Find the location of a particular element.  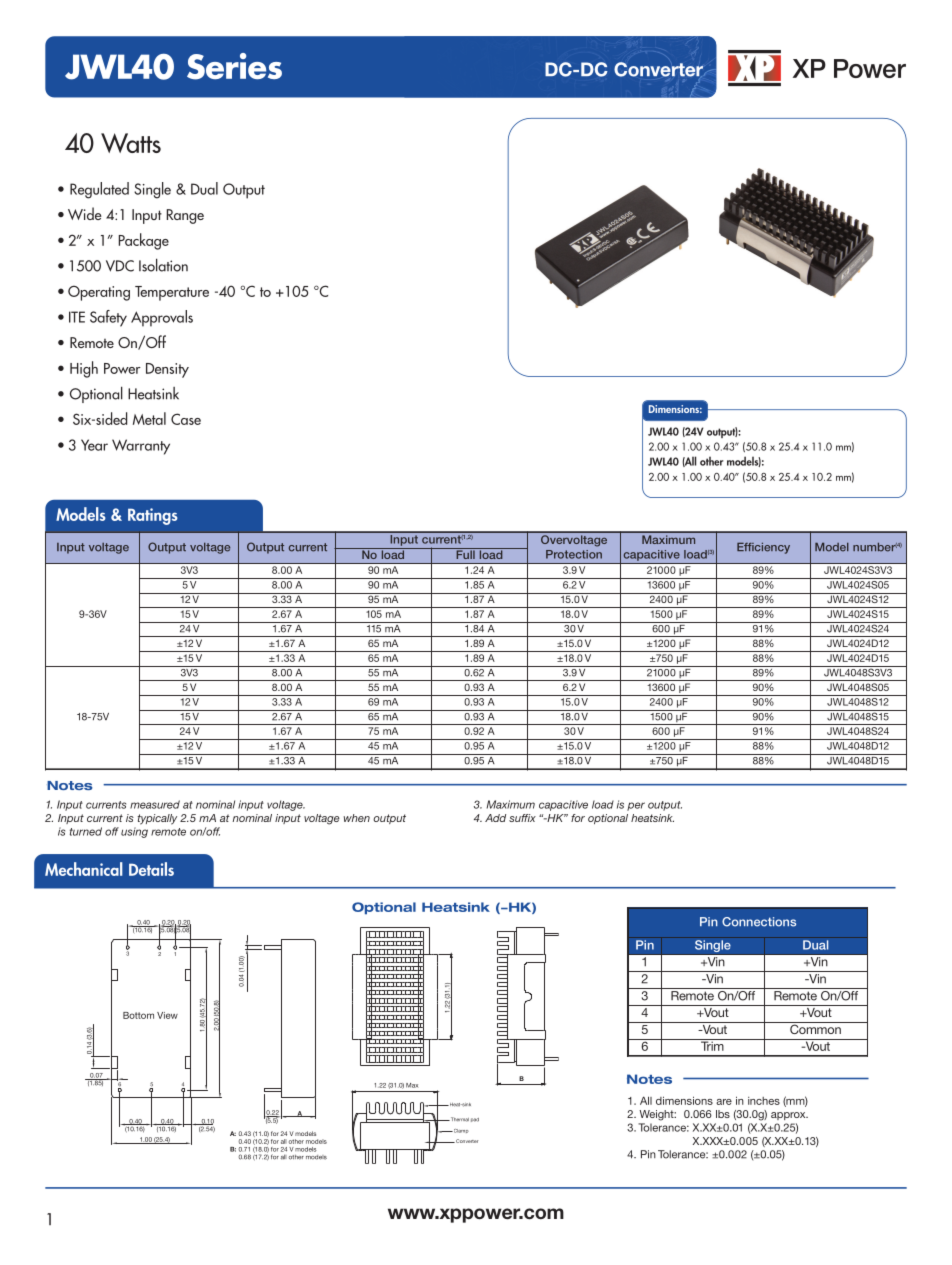

Efficiency is located at coordinates (763, 548).
